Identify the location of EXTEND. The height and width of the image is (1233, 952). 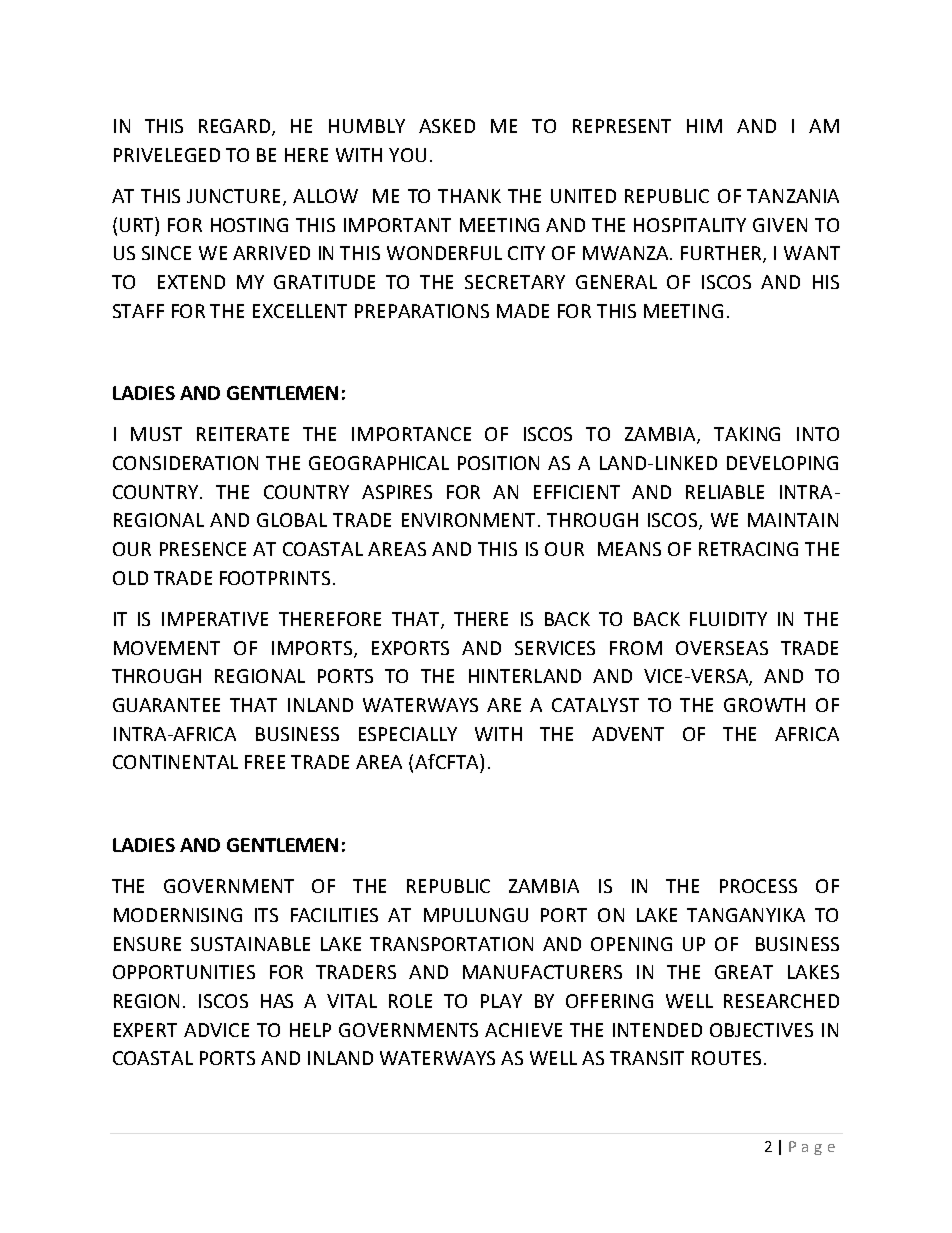
(191, 282).
